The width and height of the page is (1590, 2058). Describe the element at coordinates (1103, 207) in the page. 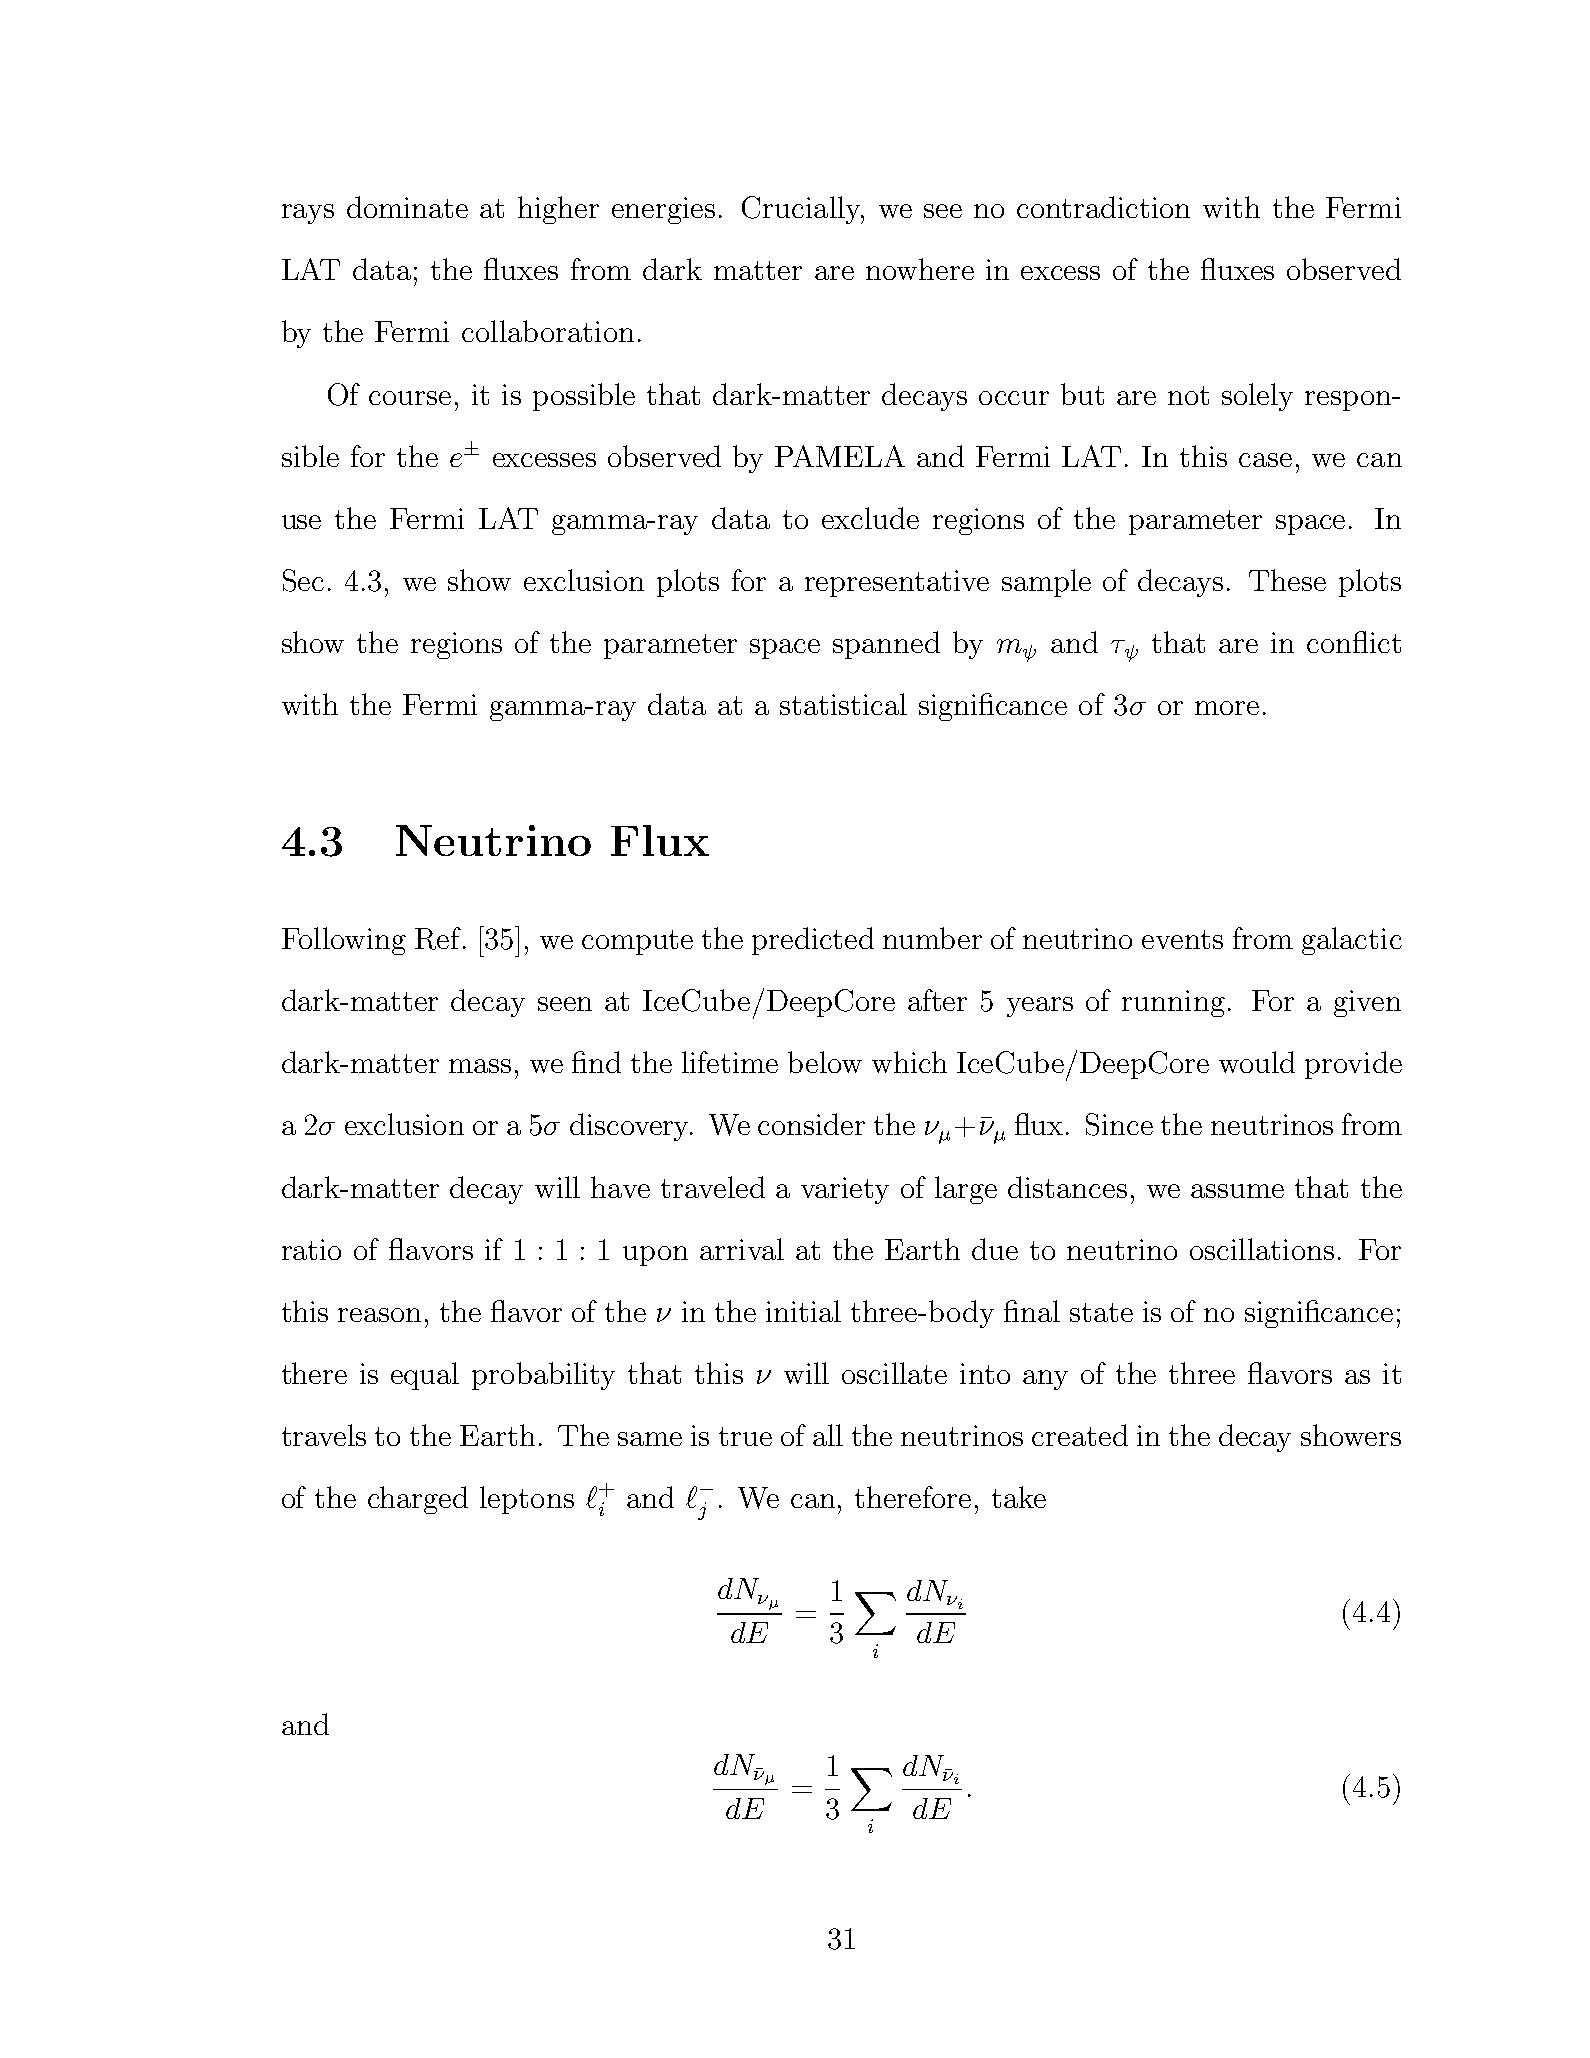

I see `contradiction` at that location.
